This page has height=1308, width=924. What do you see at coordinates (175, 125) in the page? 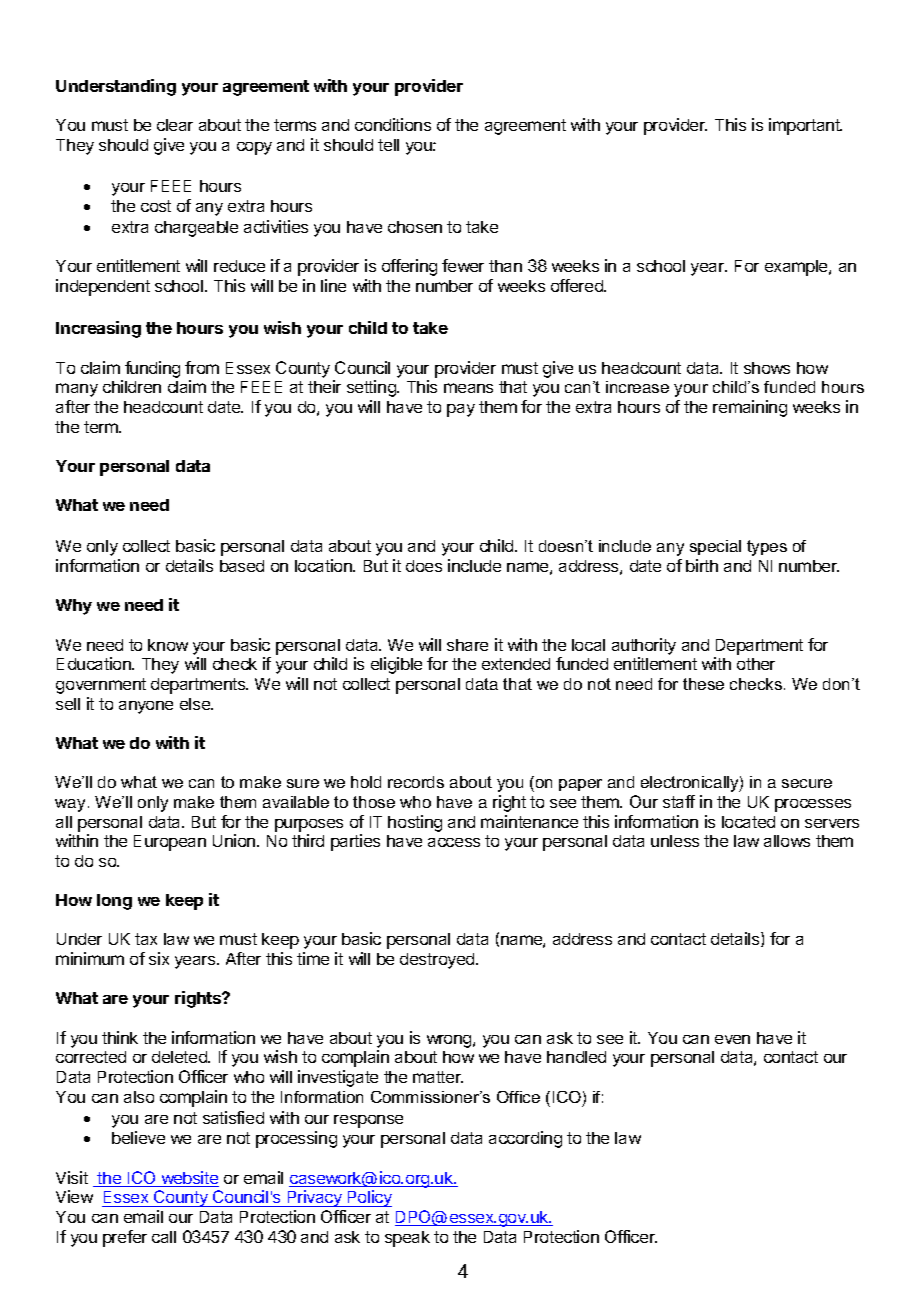
I see `clear` at bounding box center [175, 125].
